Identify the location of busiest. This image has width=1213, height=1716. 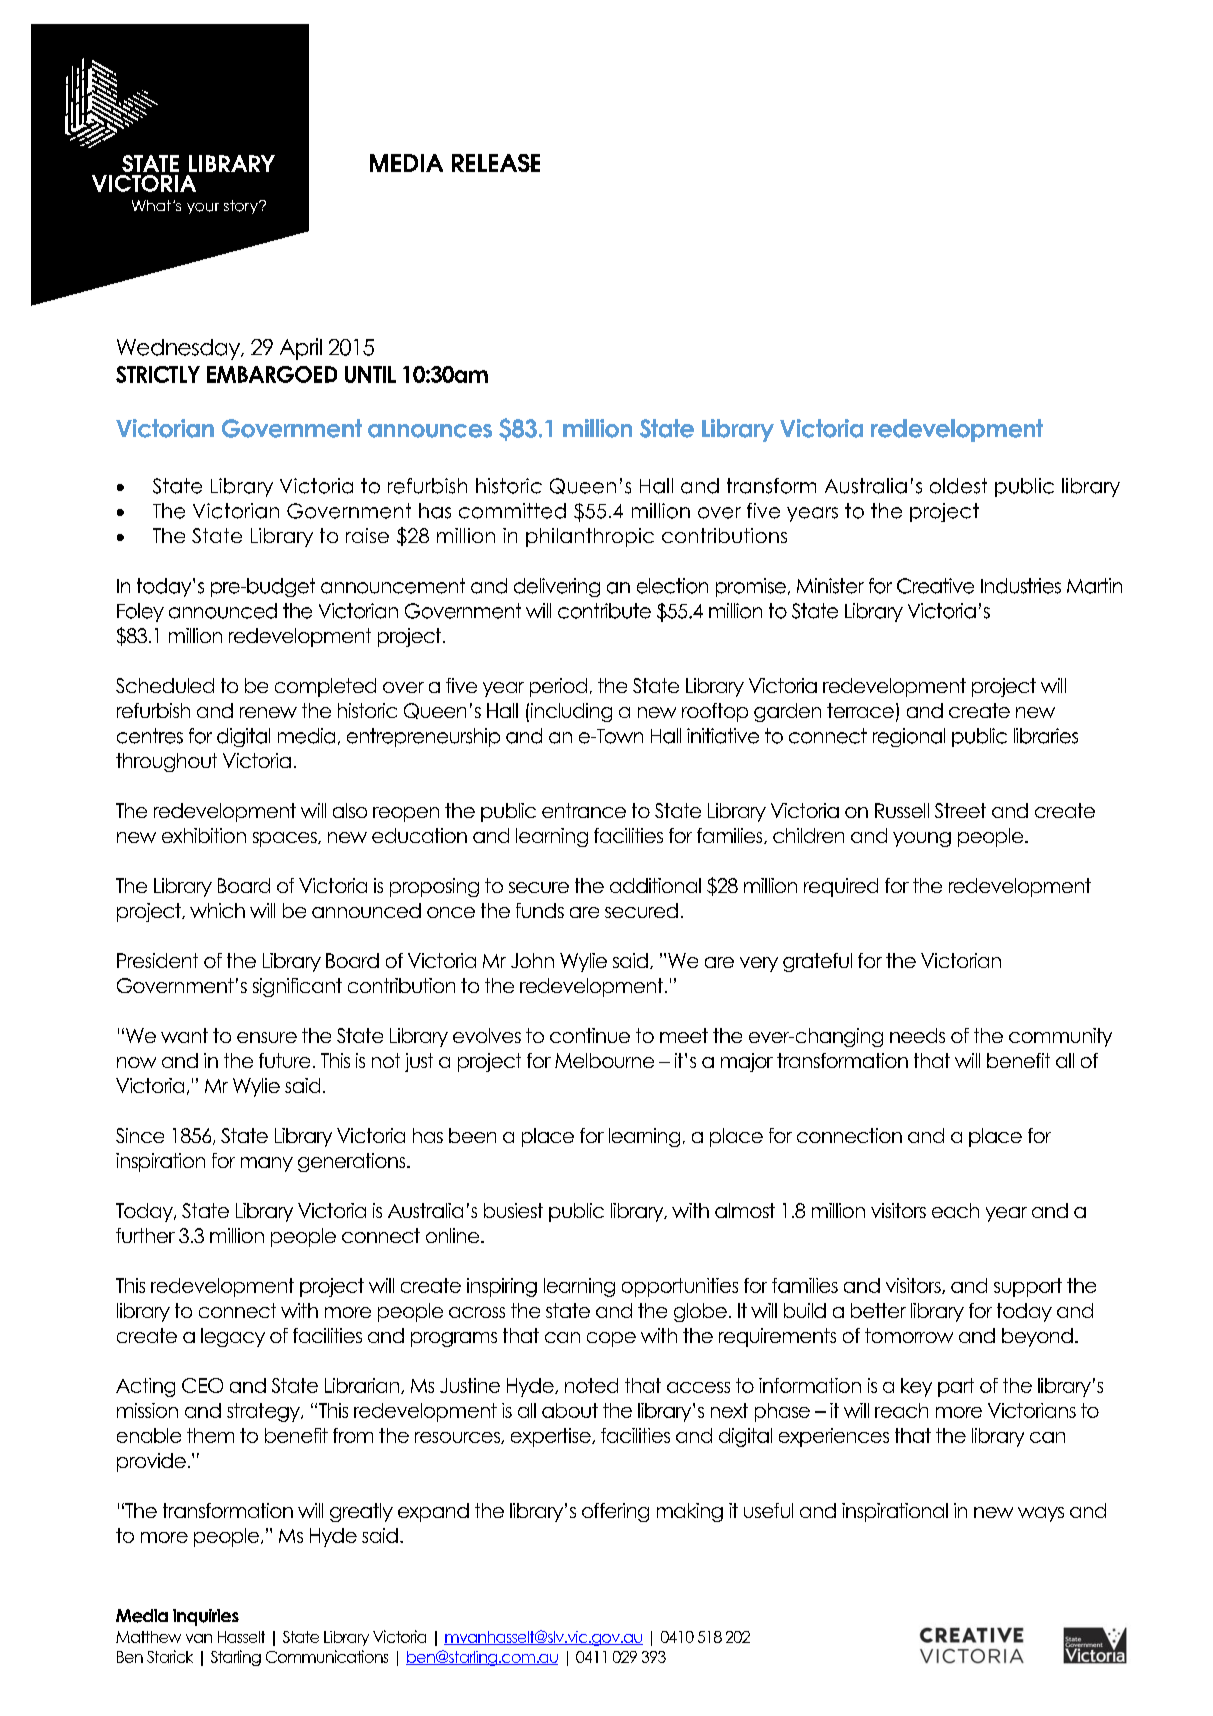
(513, 1210).
